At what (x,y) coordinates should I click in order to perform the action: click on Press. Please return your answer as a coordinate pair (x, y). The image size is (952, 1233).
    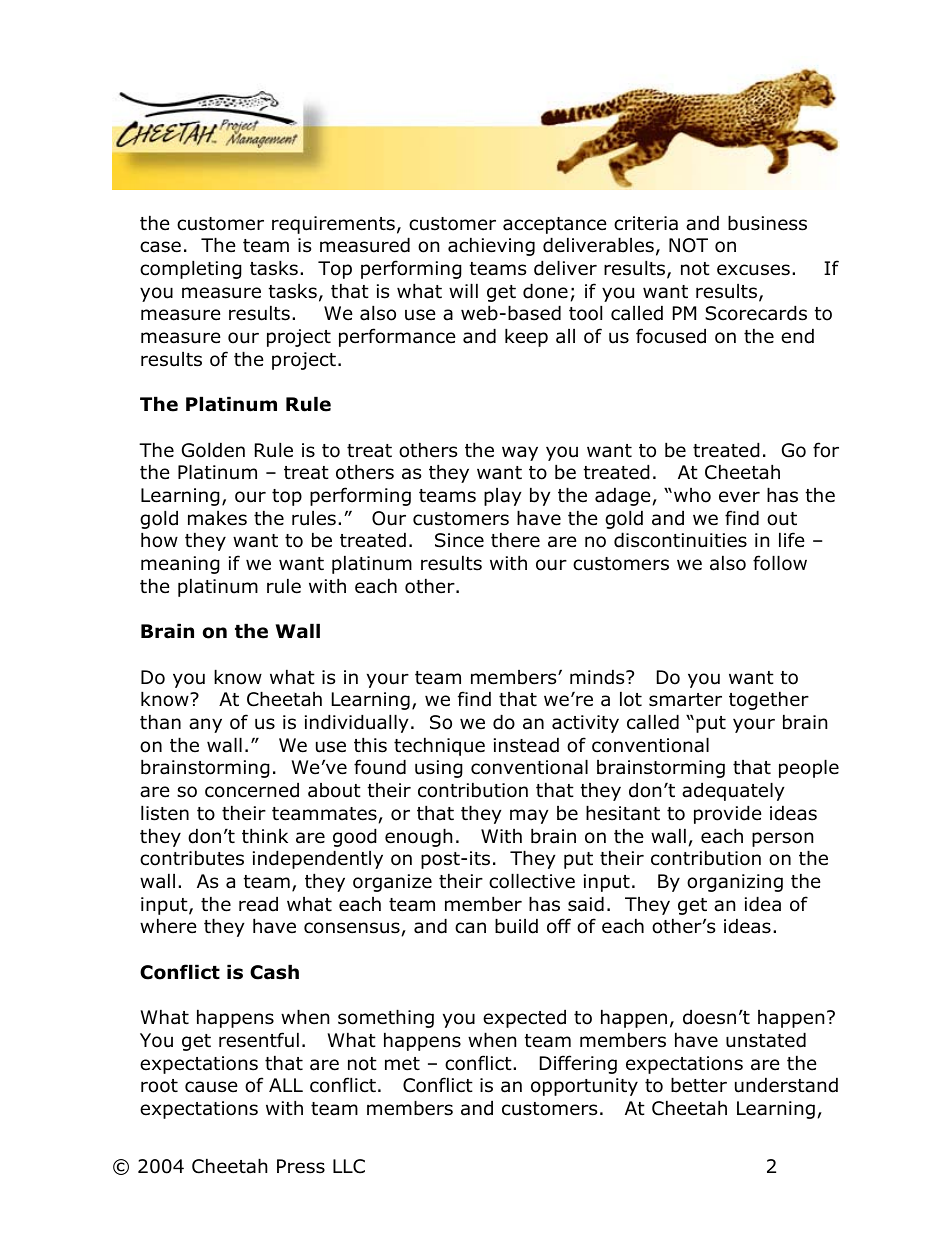
    Looking at the image, I should click on (301, 1166).
